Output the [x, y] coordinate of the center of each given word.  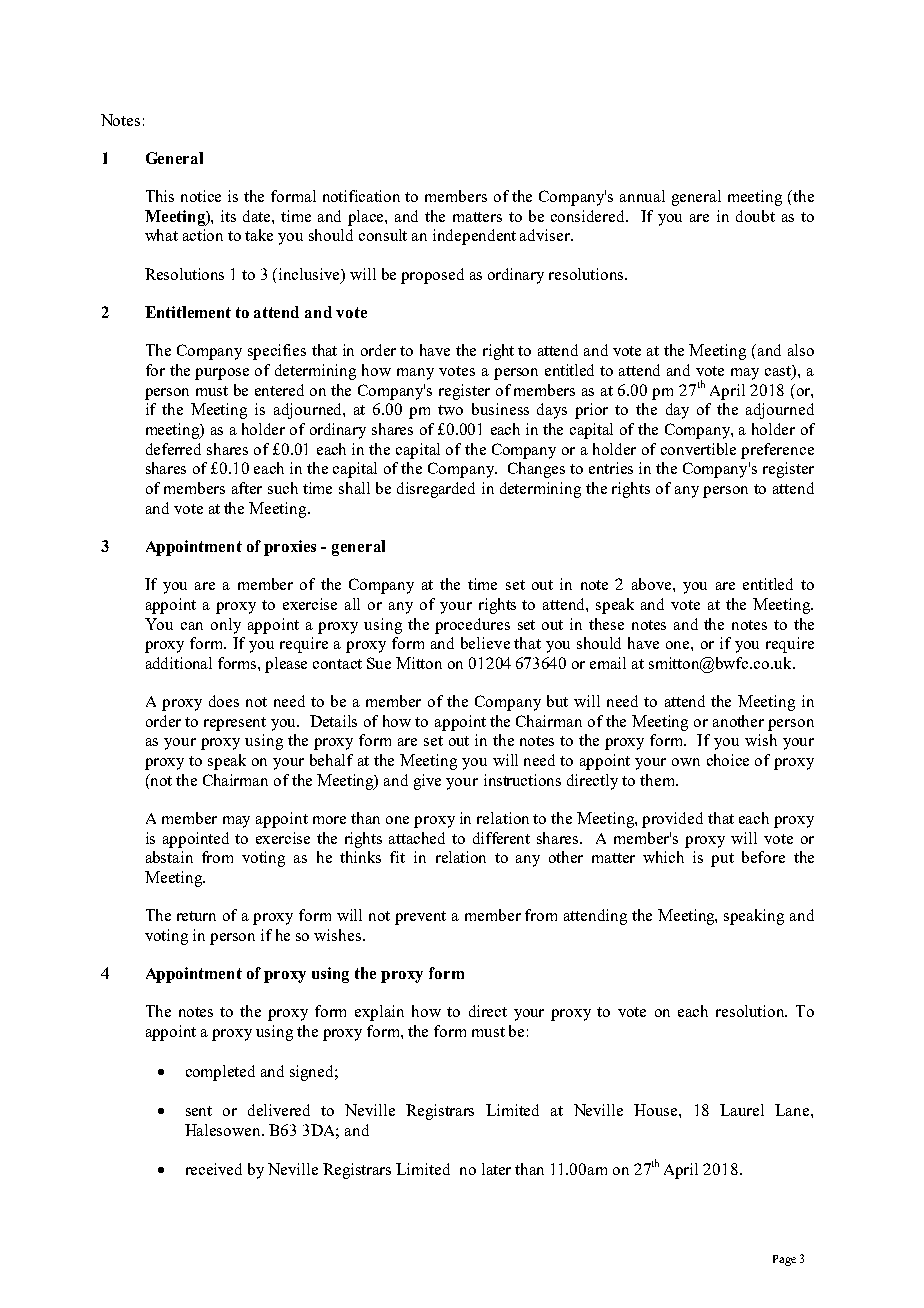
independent [474, 237]
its [228, 216]
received [214, 1169]
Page [784, 1260]
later [496, 1169]
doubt [755, 216]
